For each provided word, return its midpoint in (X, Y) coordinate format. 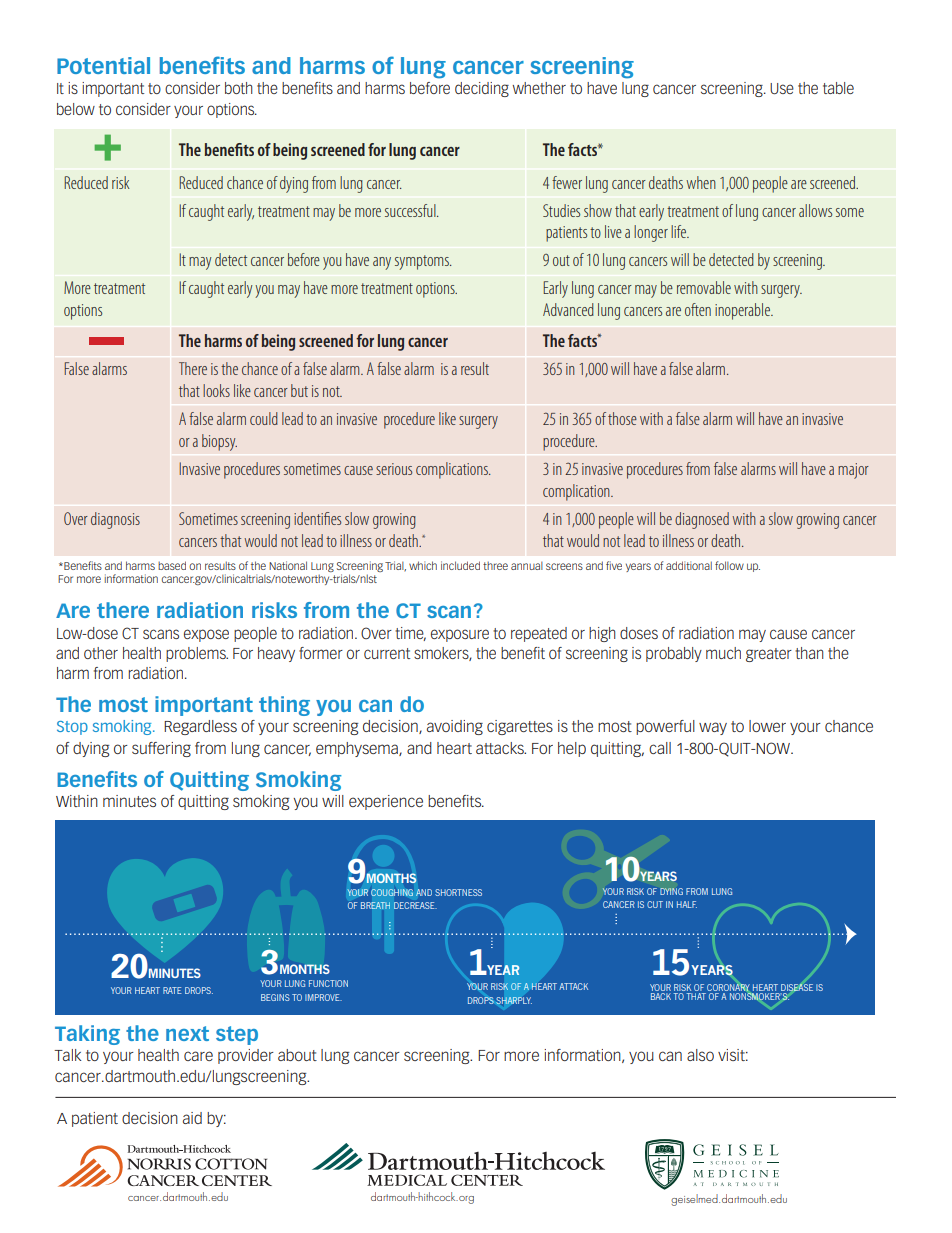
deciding (482, 89)
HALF (687, 904)
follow (729, 565)
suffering (161, 749)
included (460, 565)
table (838, 88)
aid (192, 1118)
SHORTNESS (458, 892)
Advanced (568, 309)
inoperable (743, 311)
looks (216, 390)
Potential (103, 65)
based (172, 565)
